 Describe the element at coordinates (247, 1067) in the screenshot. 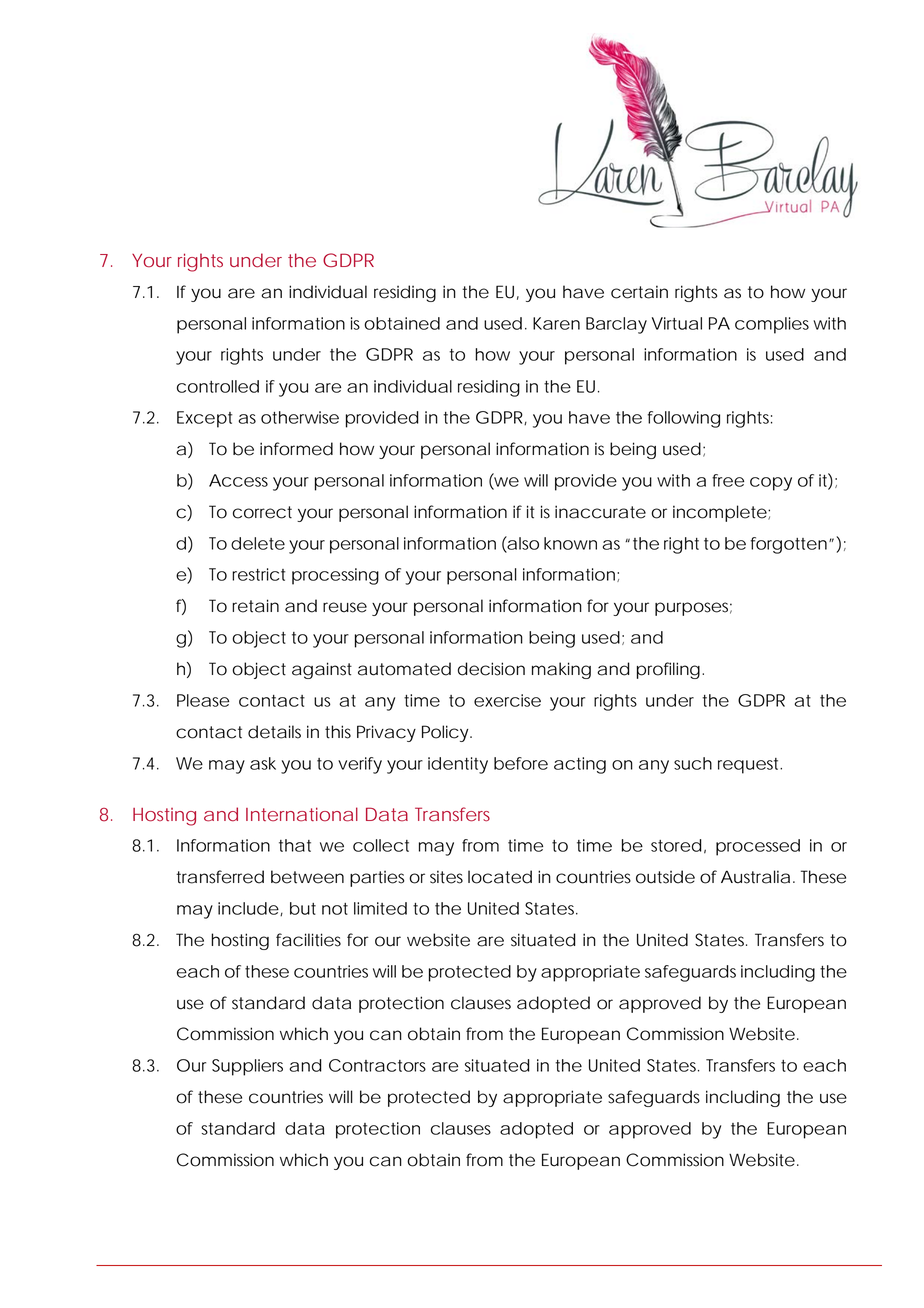

I see `Suppliers` at that location.
